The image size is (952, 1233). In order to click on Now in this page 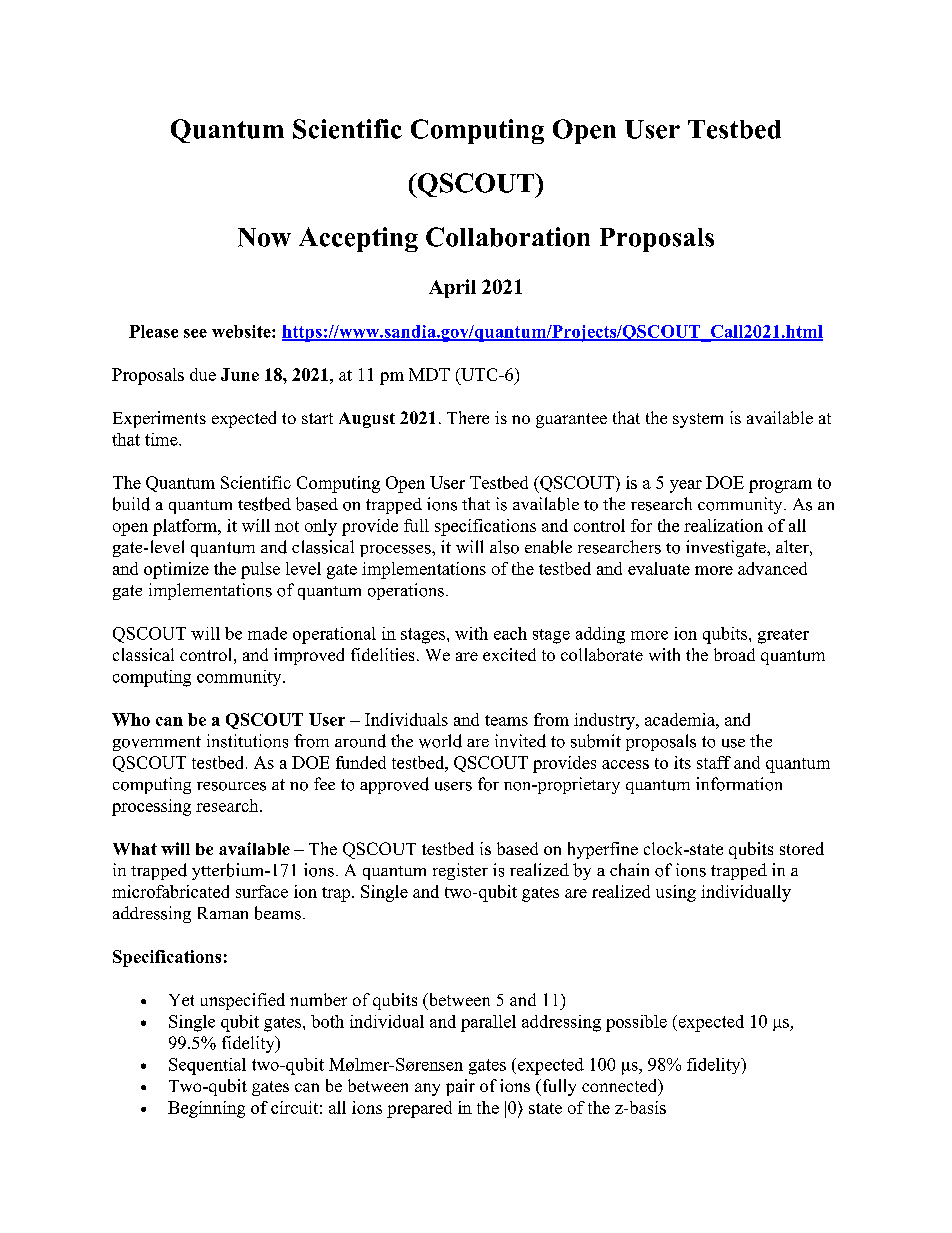, I will do `click(264, 237)`.
